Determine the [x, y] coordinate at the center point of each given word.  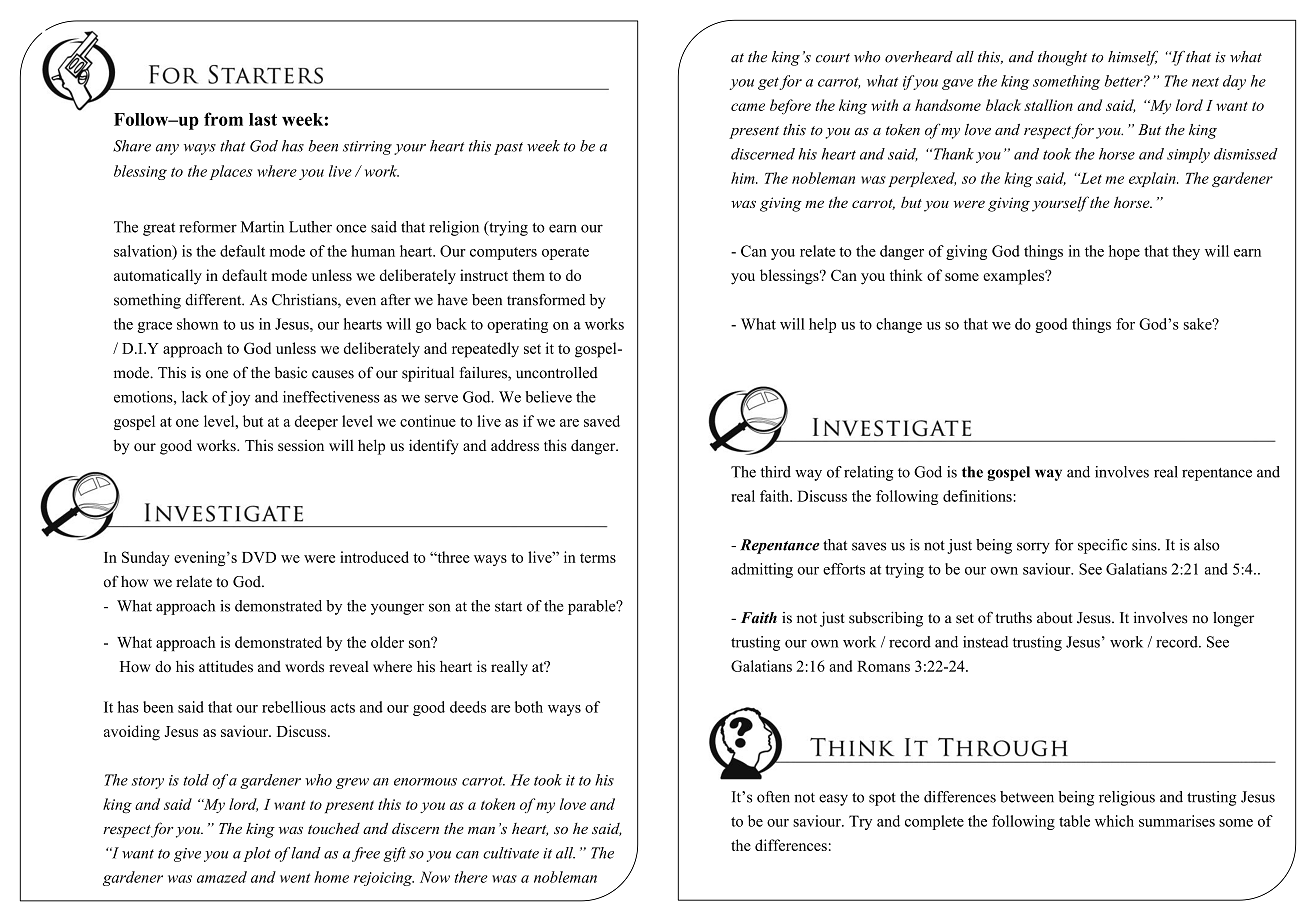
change [899, 325]
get [769, 83]
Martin [262, 227]
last [263, 119]
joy [239, 398]
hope [1124, 252]
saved [602, 421]
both [529, 707]
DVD [259, 557]
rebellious [294, 707]
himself [1133, 58]
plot [257, 854]
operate [565, 253]
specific [1102, 546]
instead [985, 642]
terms [598, 558]
